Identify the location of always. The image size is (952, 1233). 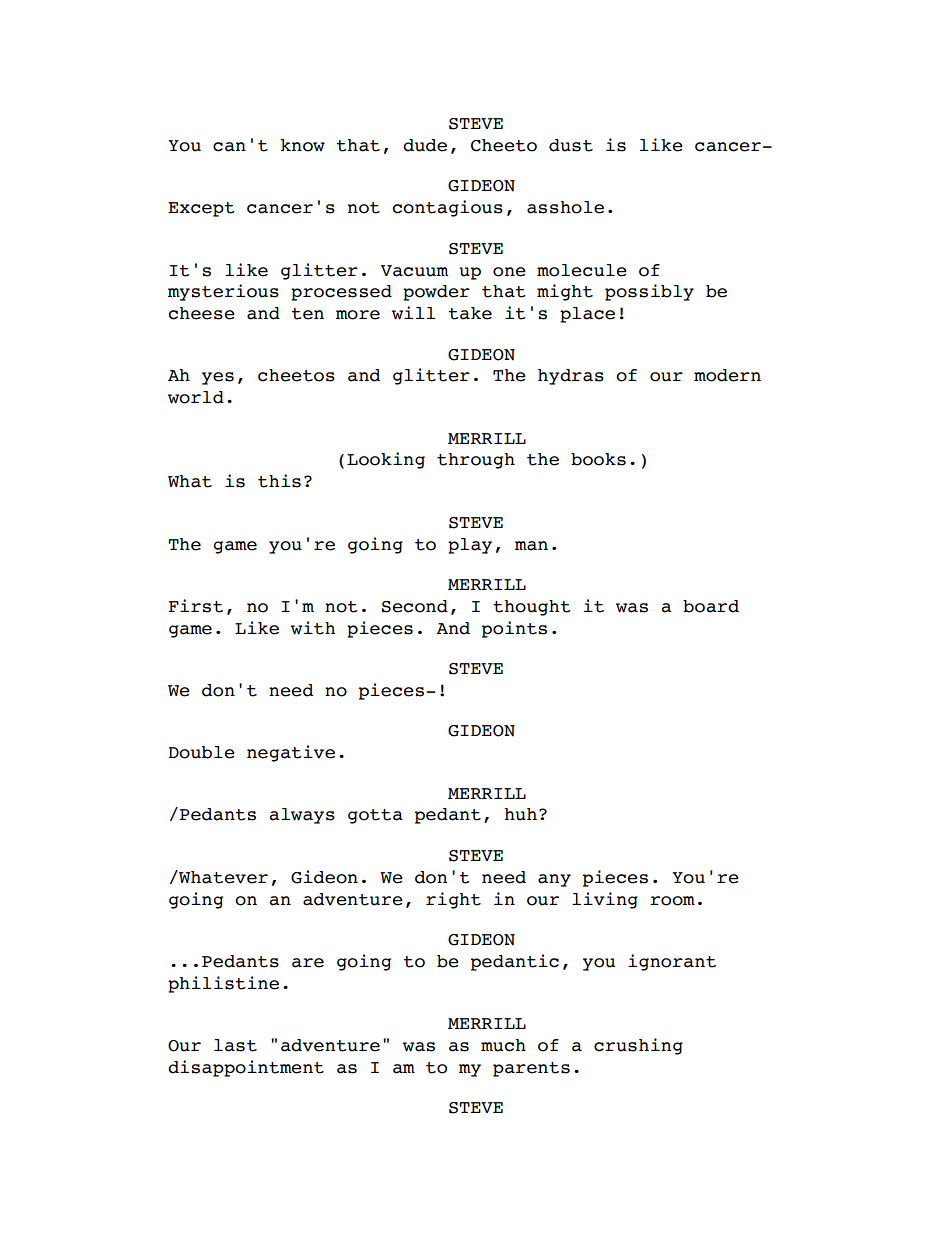
(302, 816).
